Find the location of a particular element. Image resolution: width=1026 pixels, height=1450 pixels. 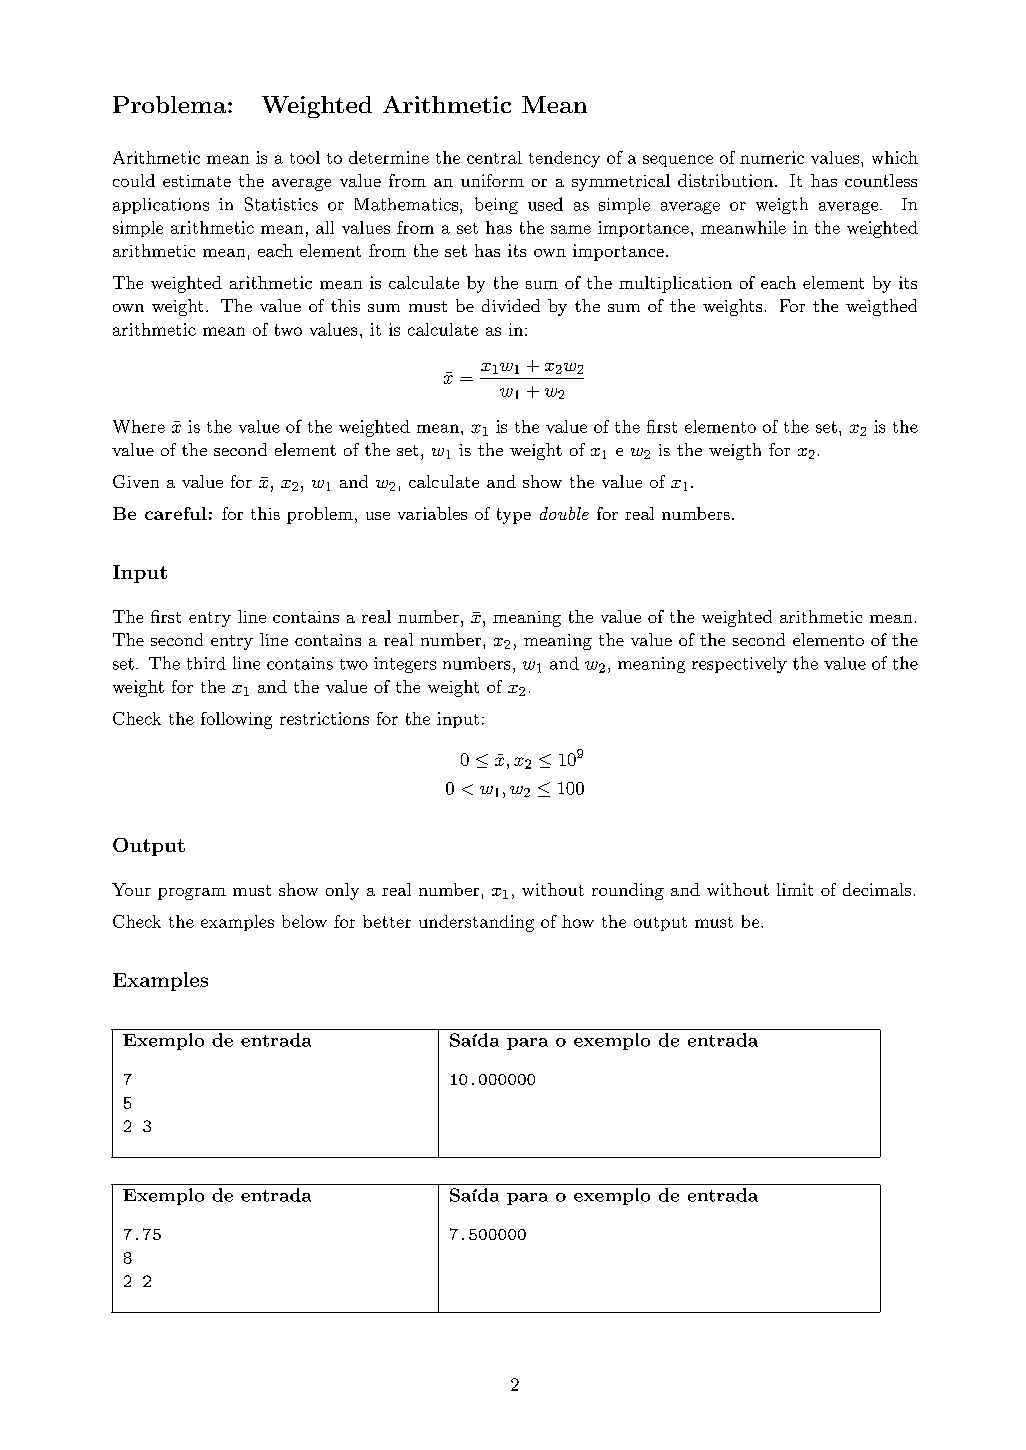

multiplication is located at coordinates (675, 284).
